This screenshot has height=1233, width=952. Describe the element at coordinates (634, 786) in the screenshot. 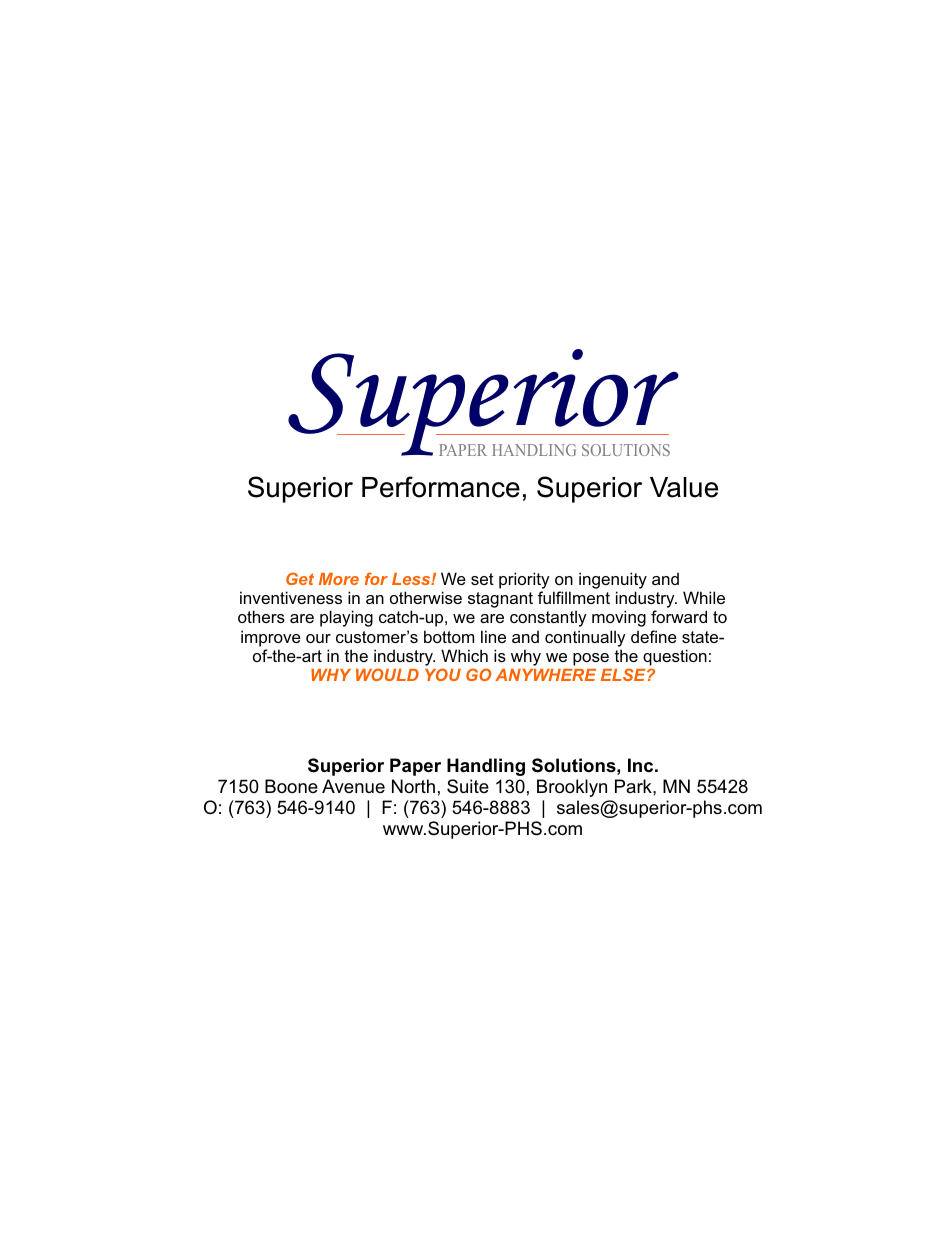

I see `Park` at that location.
